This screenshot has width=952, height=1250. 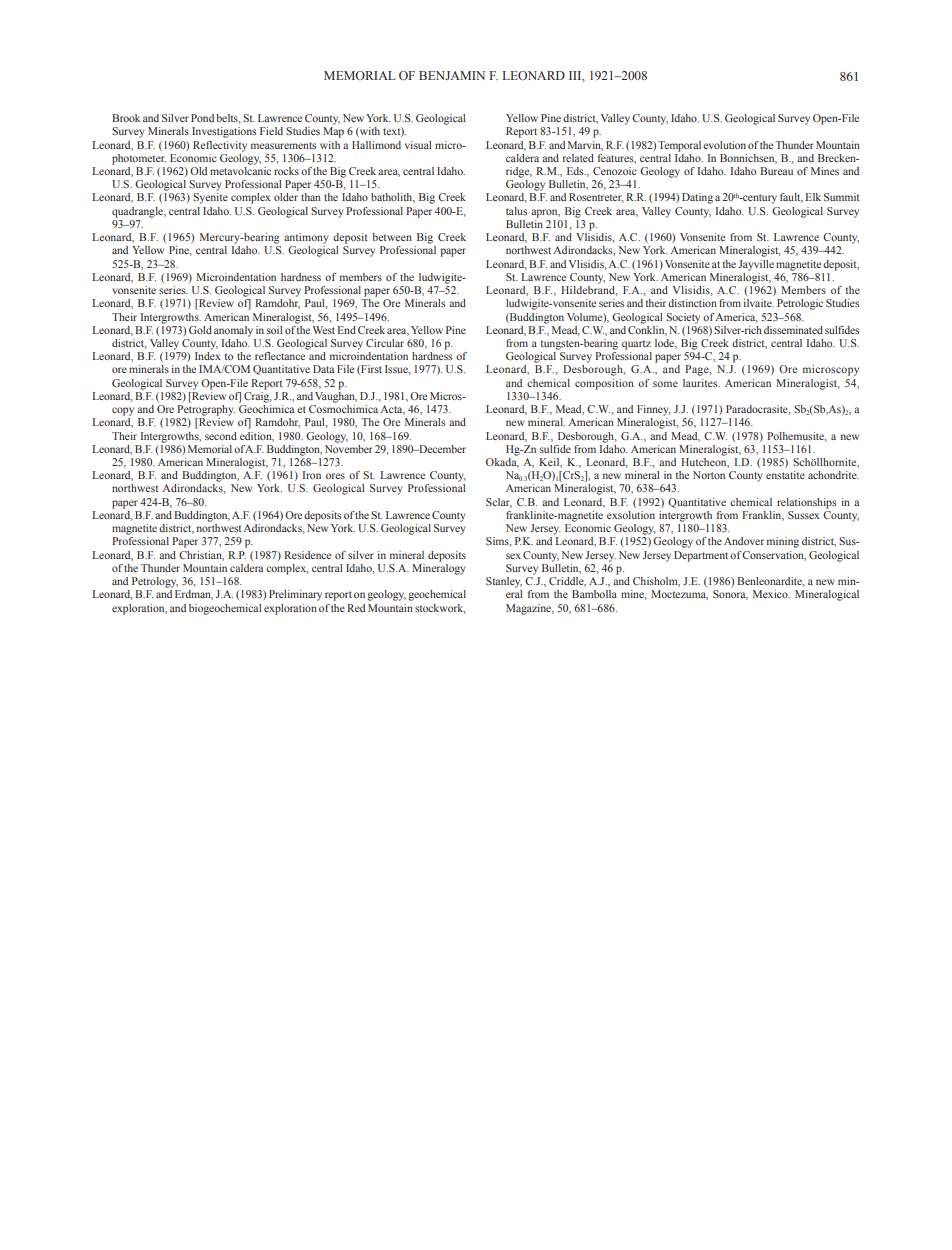 I want to click on Petrology, so click(x=155, y=582).
